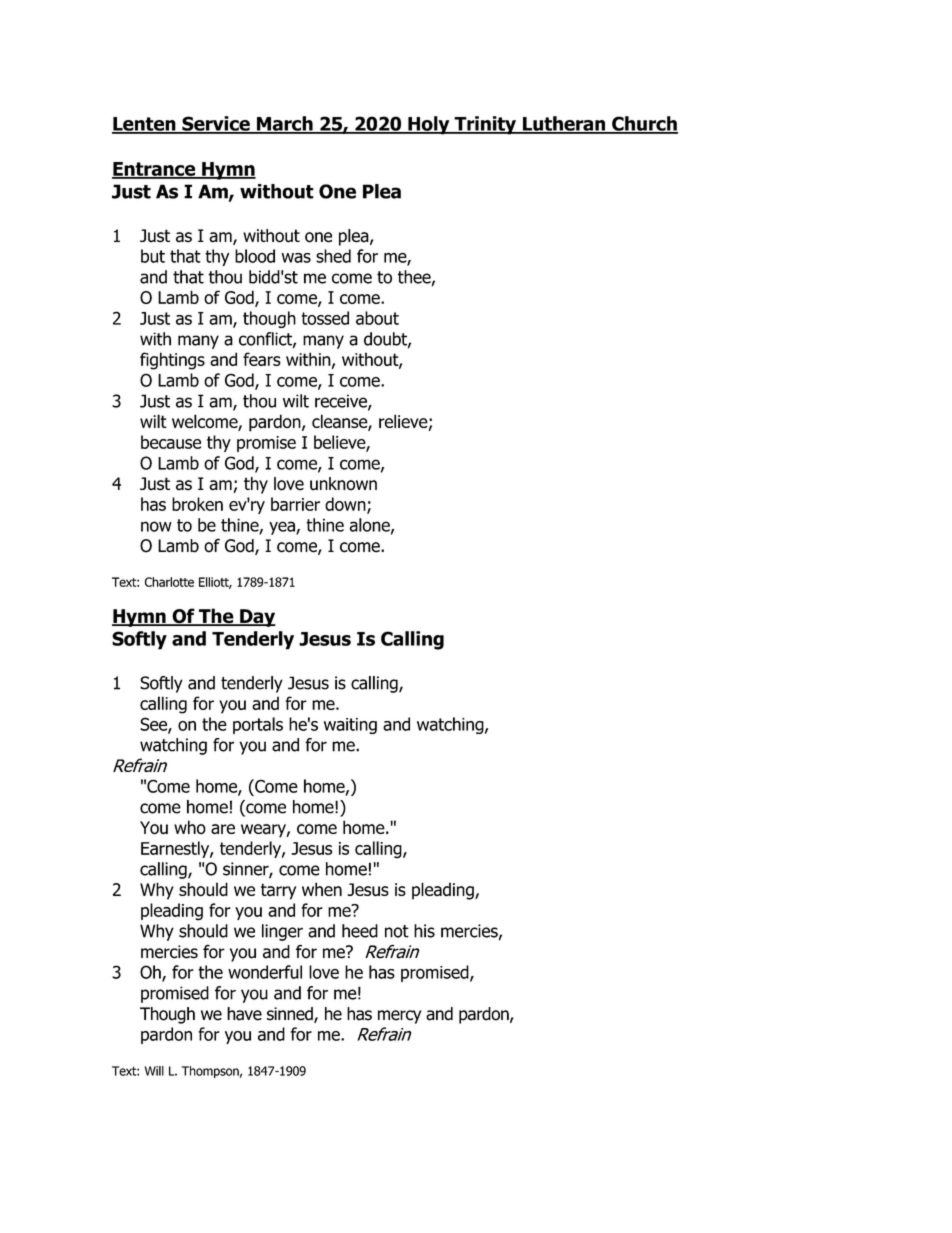 Image resolution: width=952 pixels, height=1233 pixels. What do you see at coordinates (346, 505) in the screenshot?
I see `down` at bounding box center [346, 505].
